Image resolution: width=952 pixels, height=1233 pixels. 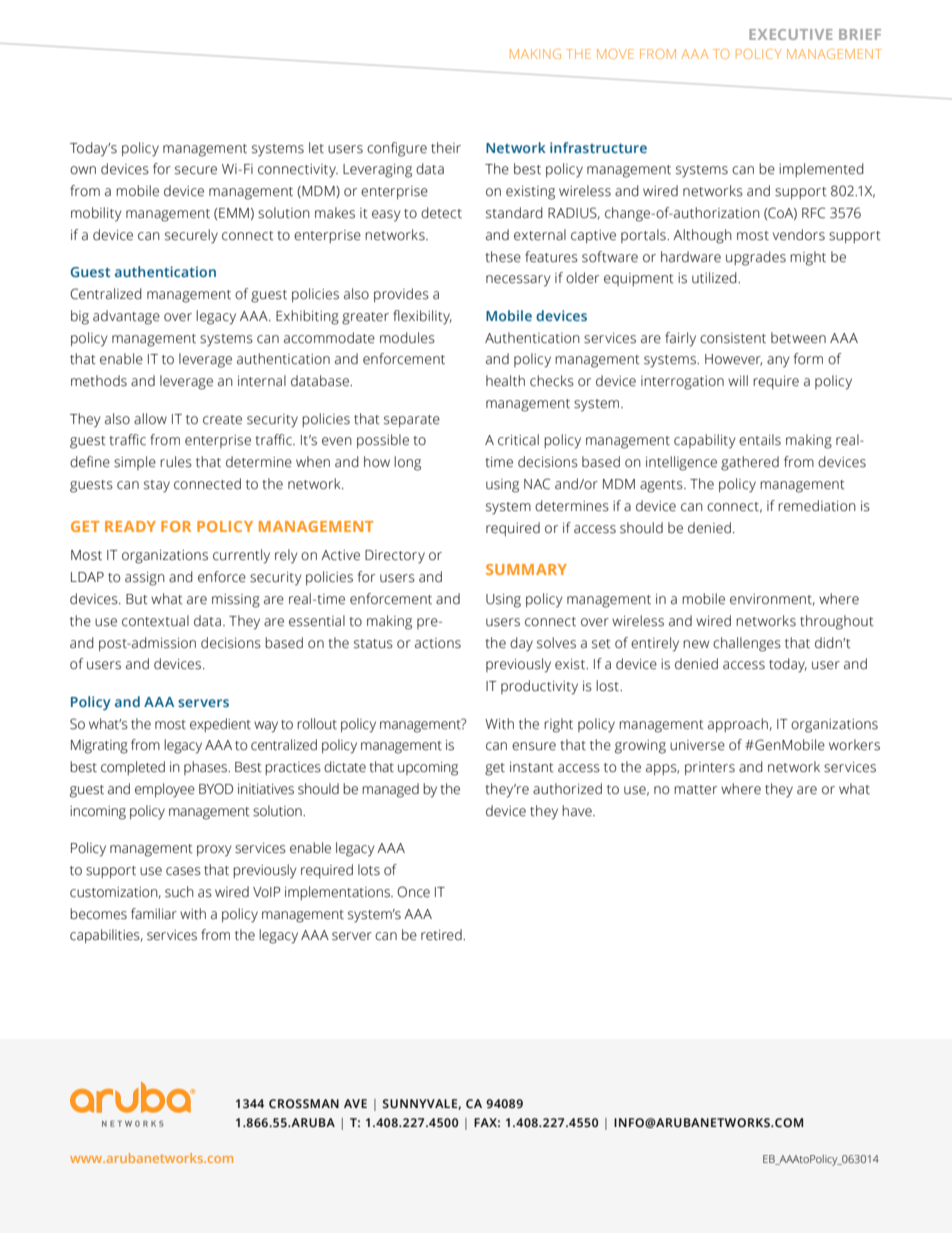 What do you see at coordinates (83, 170) in the document?
I see `own` at bounding box center [83, 170].
